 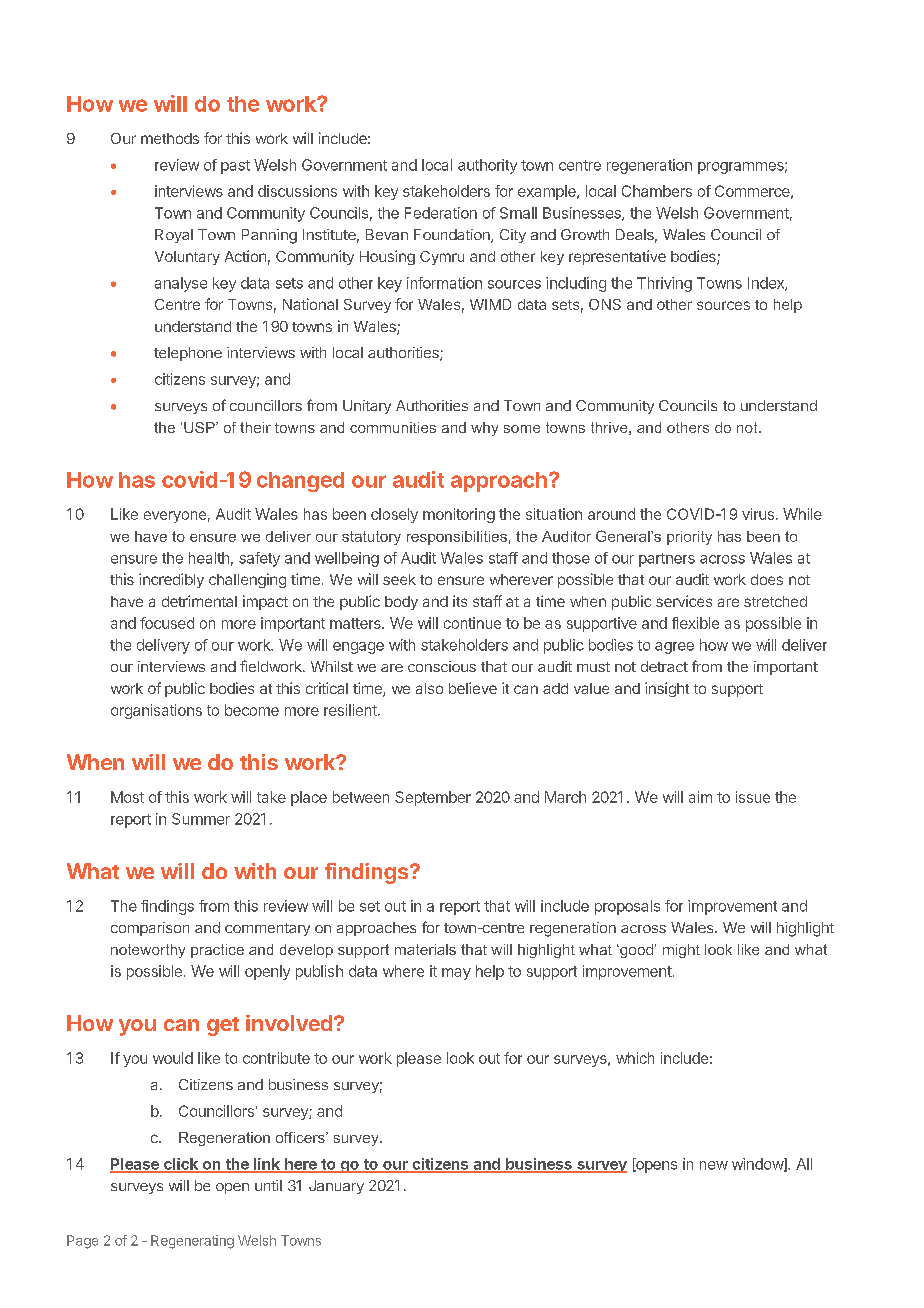 I want to click on authority, so click(x=487, y=166).
